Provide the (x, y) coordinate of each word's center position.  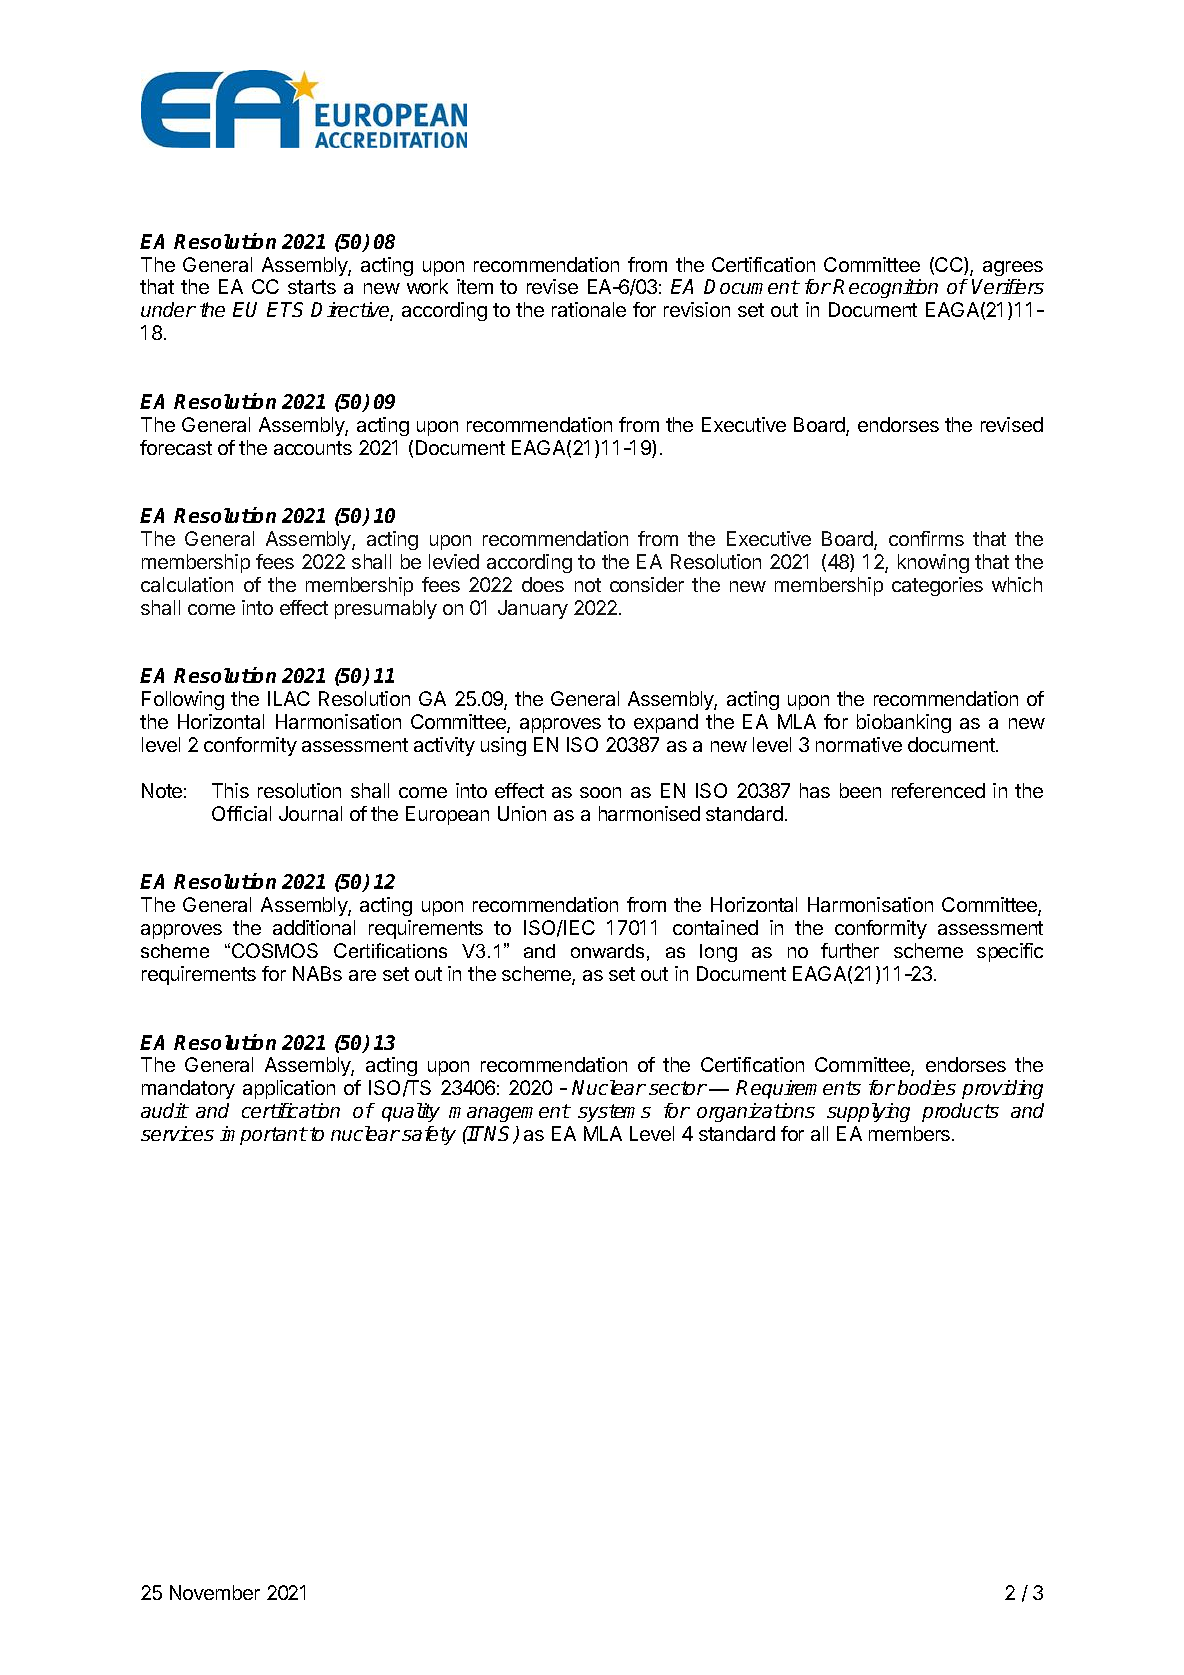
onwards (607, 951)
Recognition (885, 288)
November (215, 1592)
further (850, 950)
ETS (285, 309)
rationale (589, 309)
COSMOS (275, 950)
